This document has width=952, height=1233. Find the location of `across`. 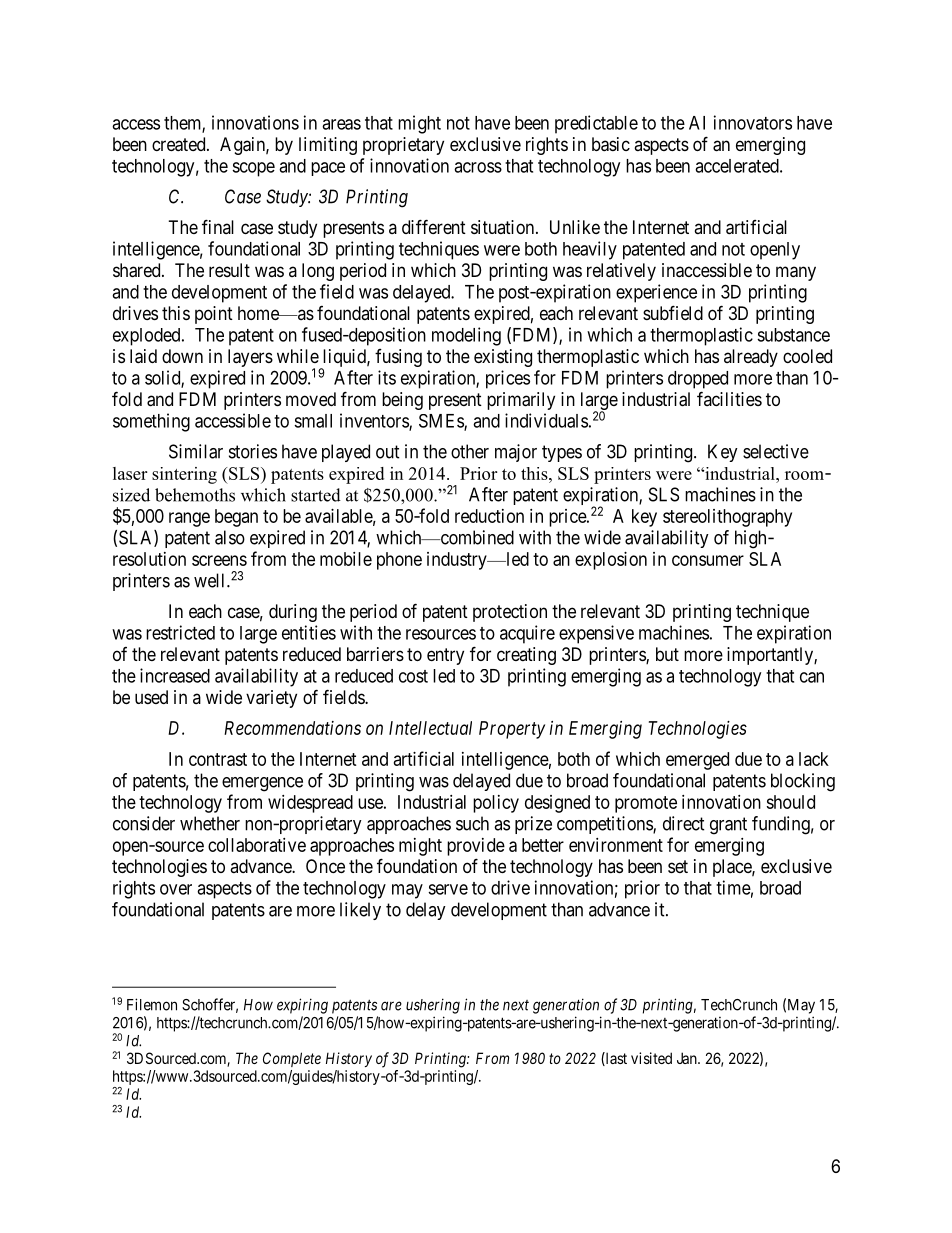

across is located at coordinates (478, 167).
